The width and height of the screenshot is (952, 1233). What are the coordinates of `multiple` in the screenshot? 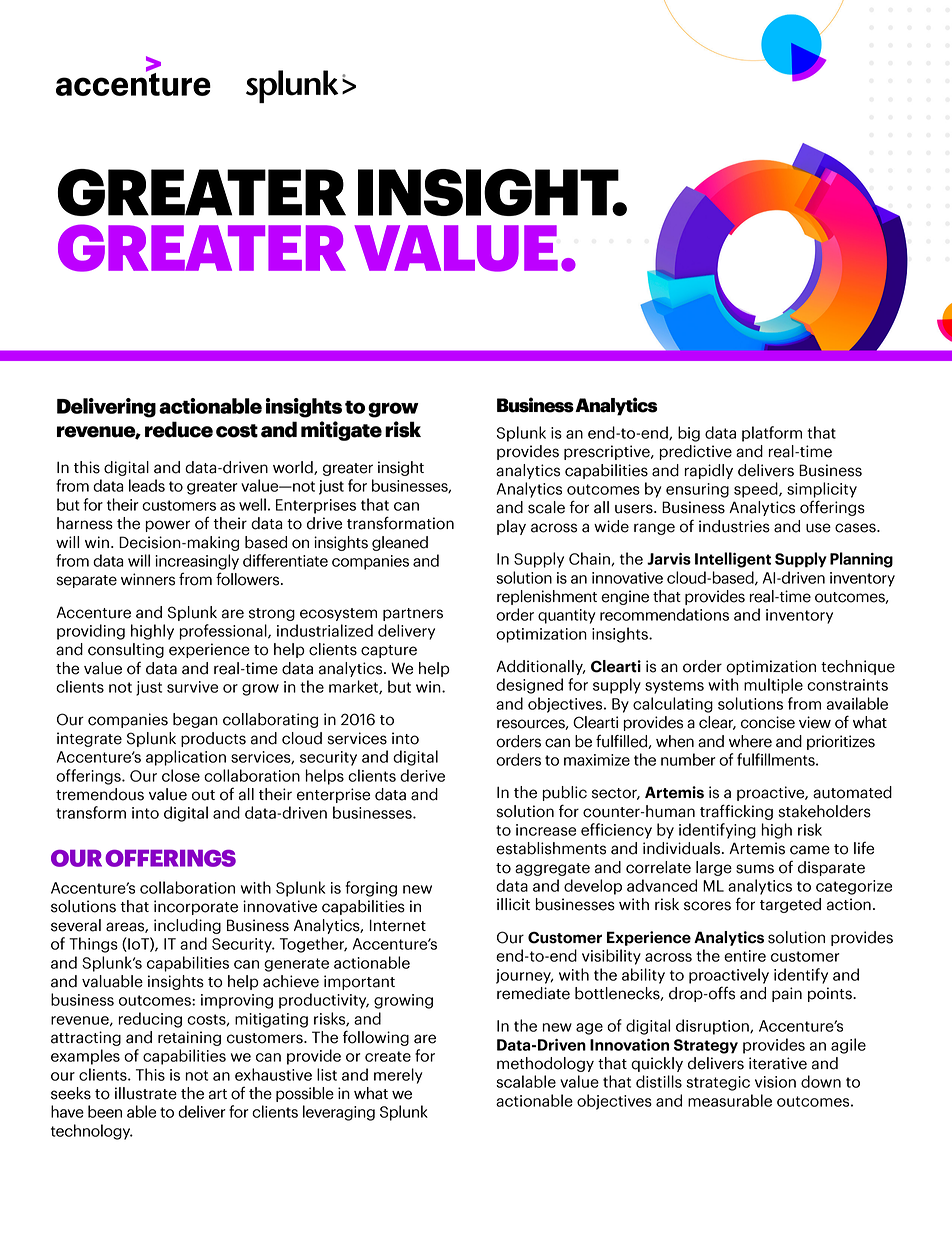 It's located at (773, 686).
